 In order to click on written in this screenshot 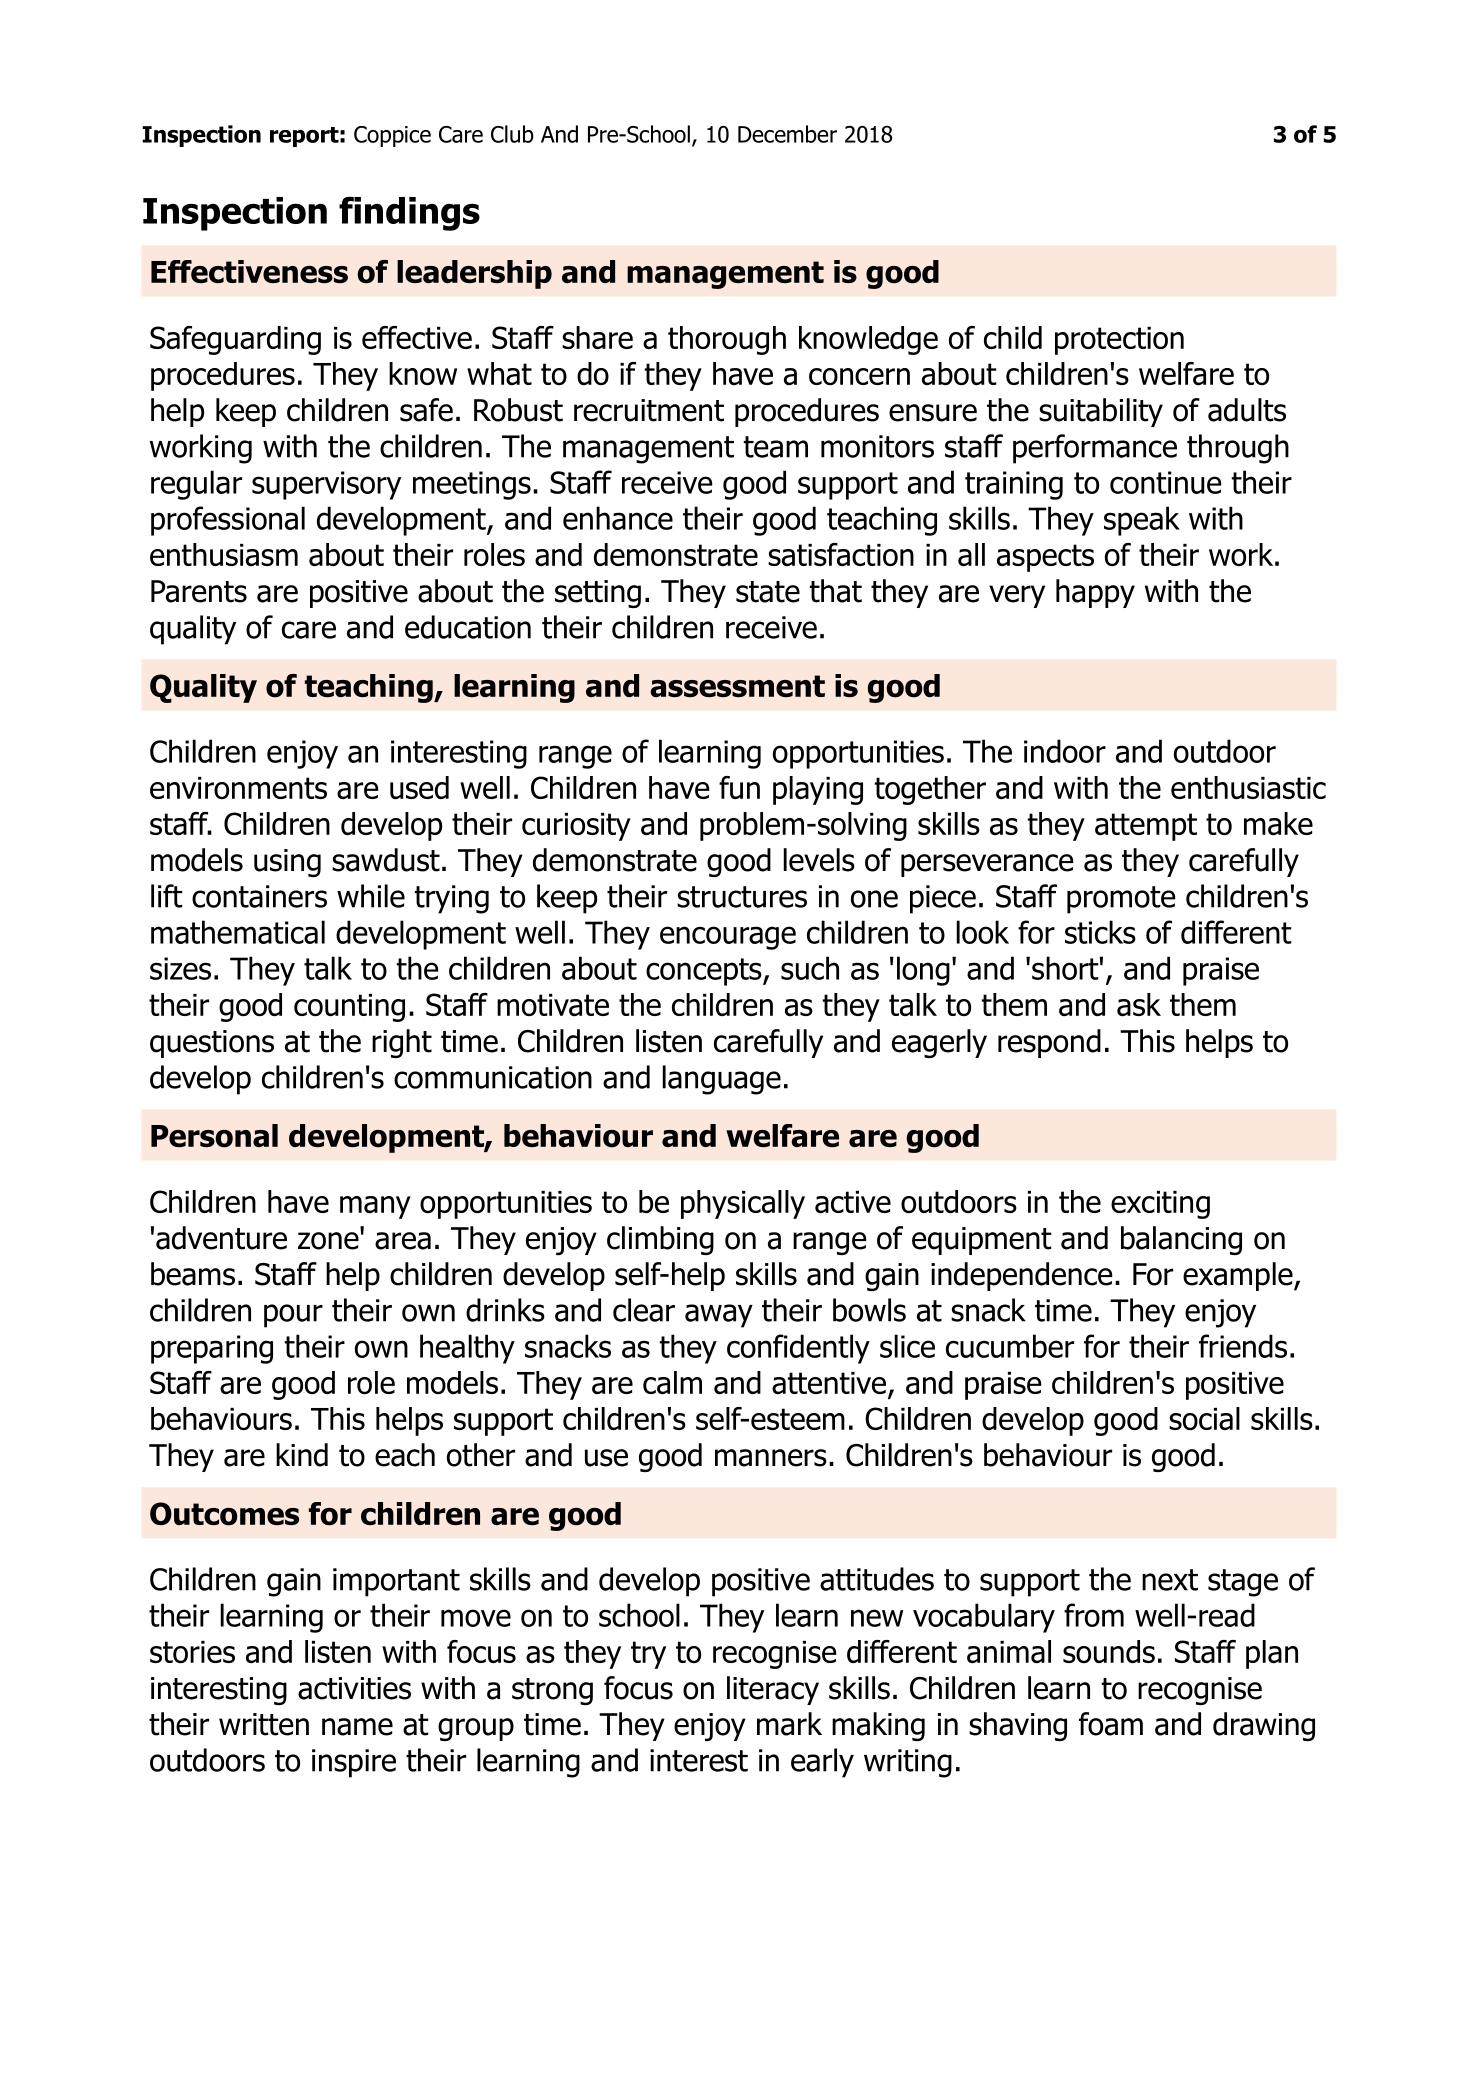, I will do `click(264, 1724)`.
